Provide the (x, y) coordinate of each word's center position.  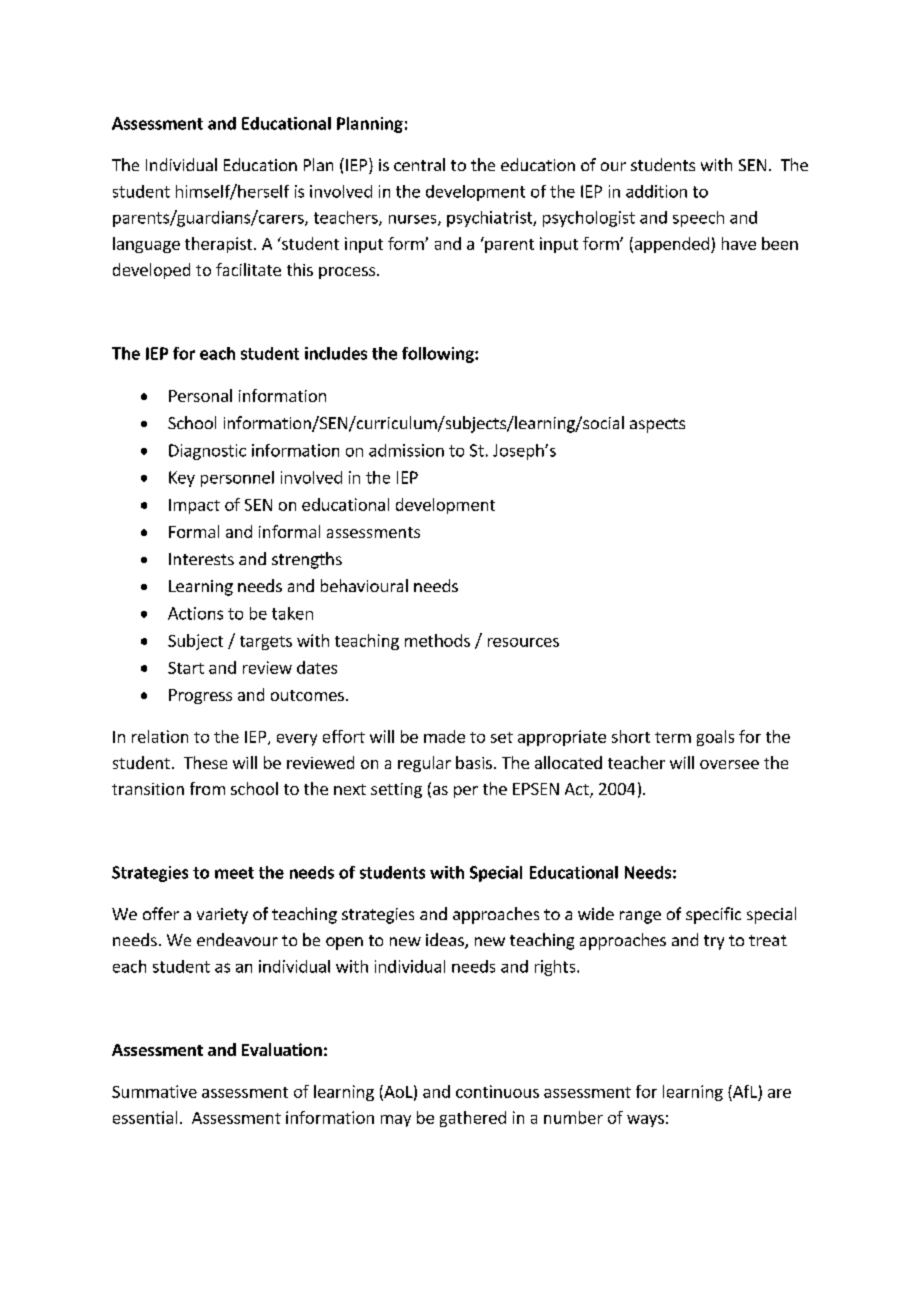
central (419, 164)
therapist (220, 245)
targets (266, 643)
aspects (657, 425)
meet (234, 873)
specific (713, 915)
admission (406, 450)
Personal (200, 395)
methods (437, 640)
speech (698, 219)
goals (715, 738)
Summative (154, 1091)
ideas (446, 941)
